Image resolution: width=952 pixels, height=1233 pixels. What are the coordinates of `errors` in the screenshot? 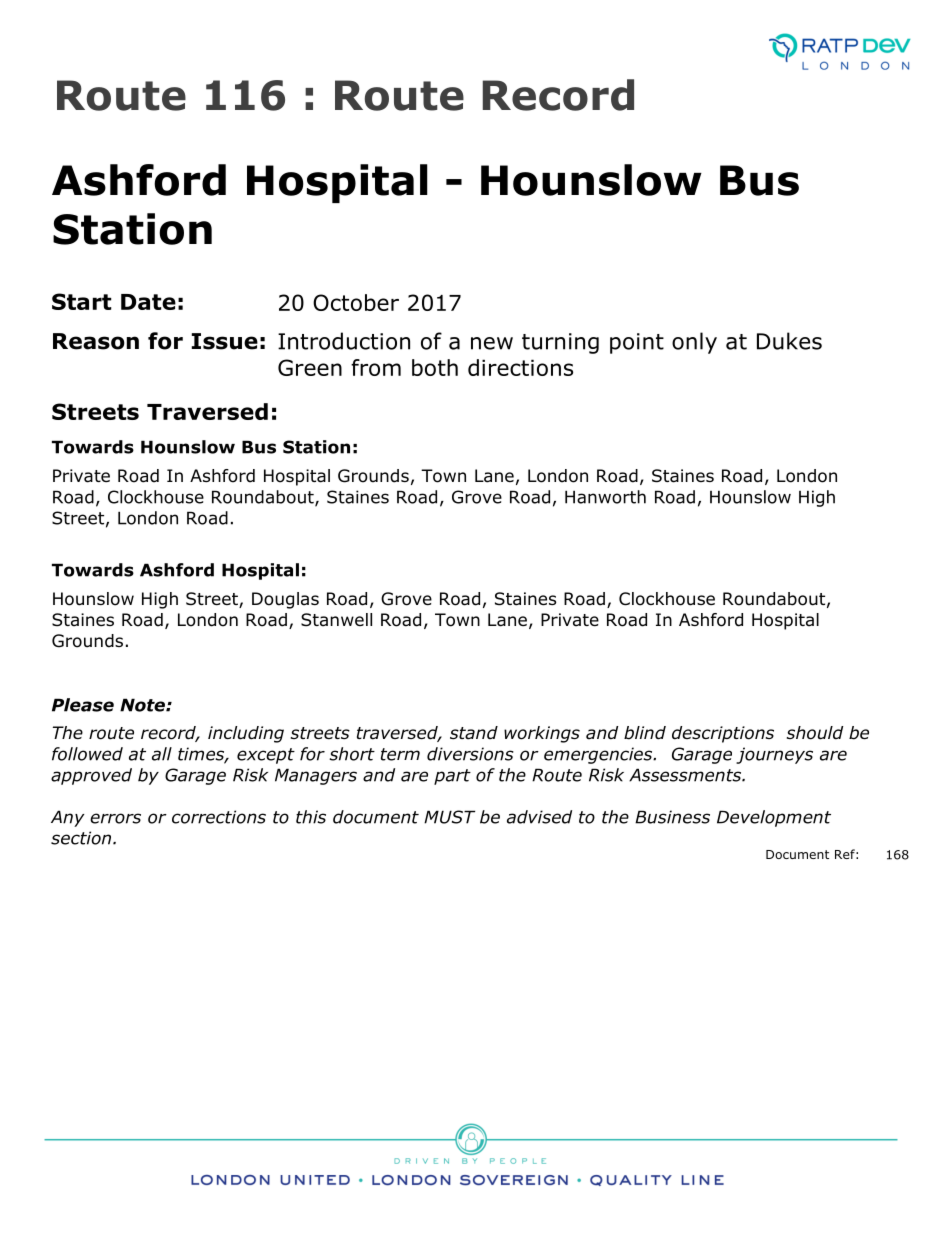 It's located at (115, 818).
